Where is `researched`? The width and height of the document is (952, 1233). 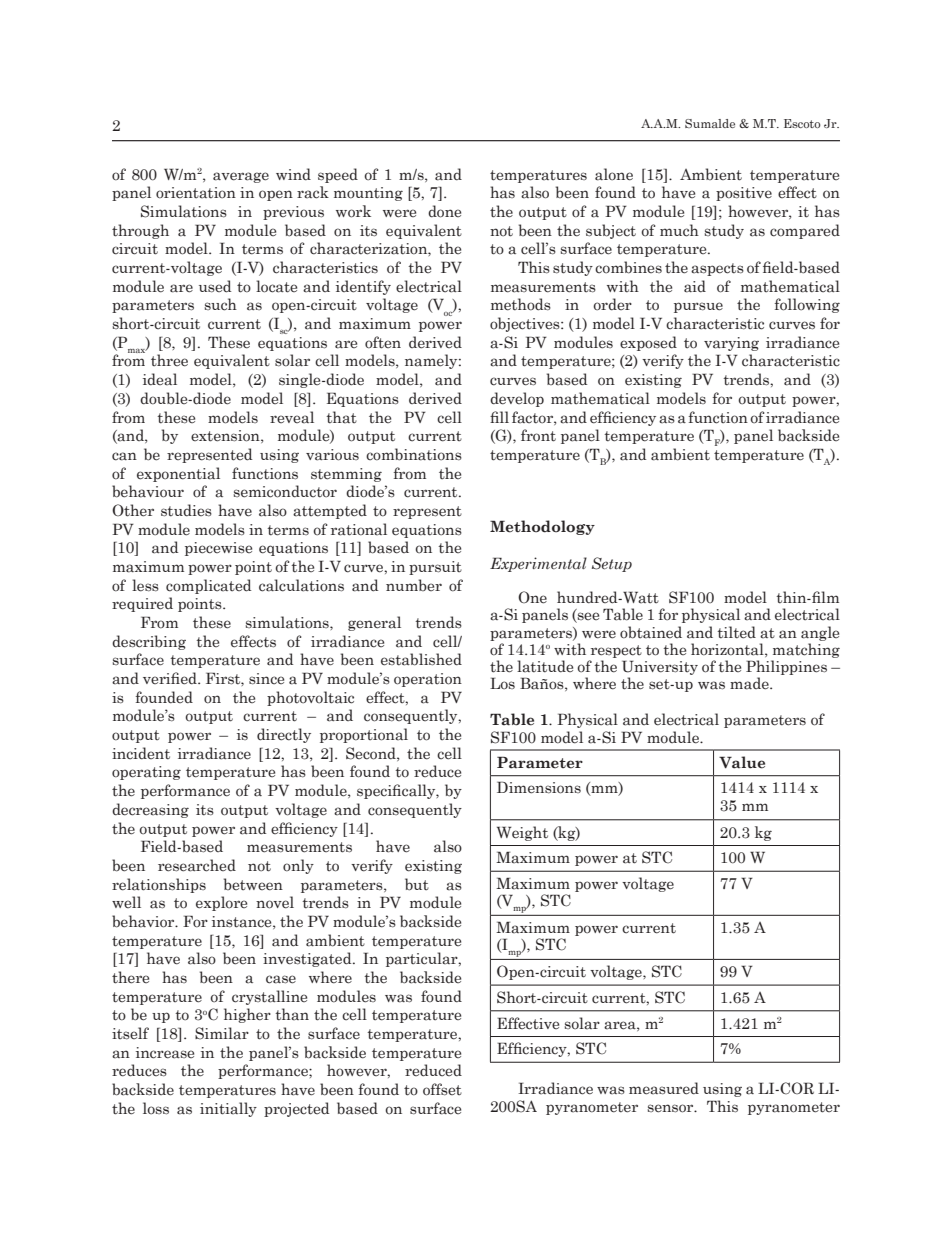
researched is located at coordinates (197, 865).
